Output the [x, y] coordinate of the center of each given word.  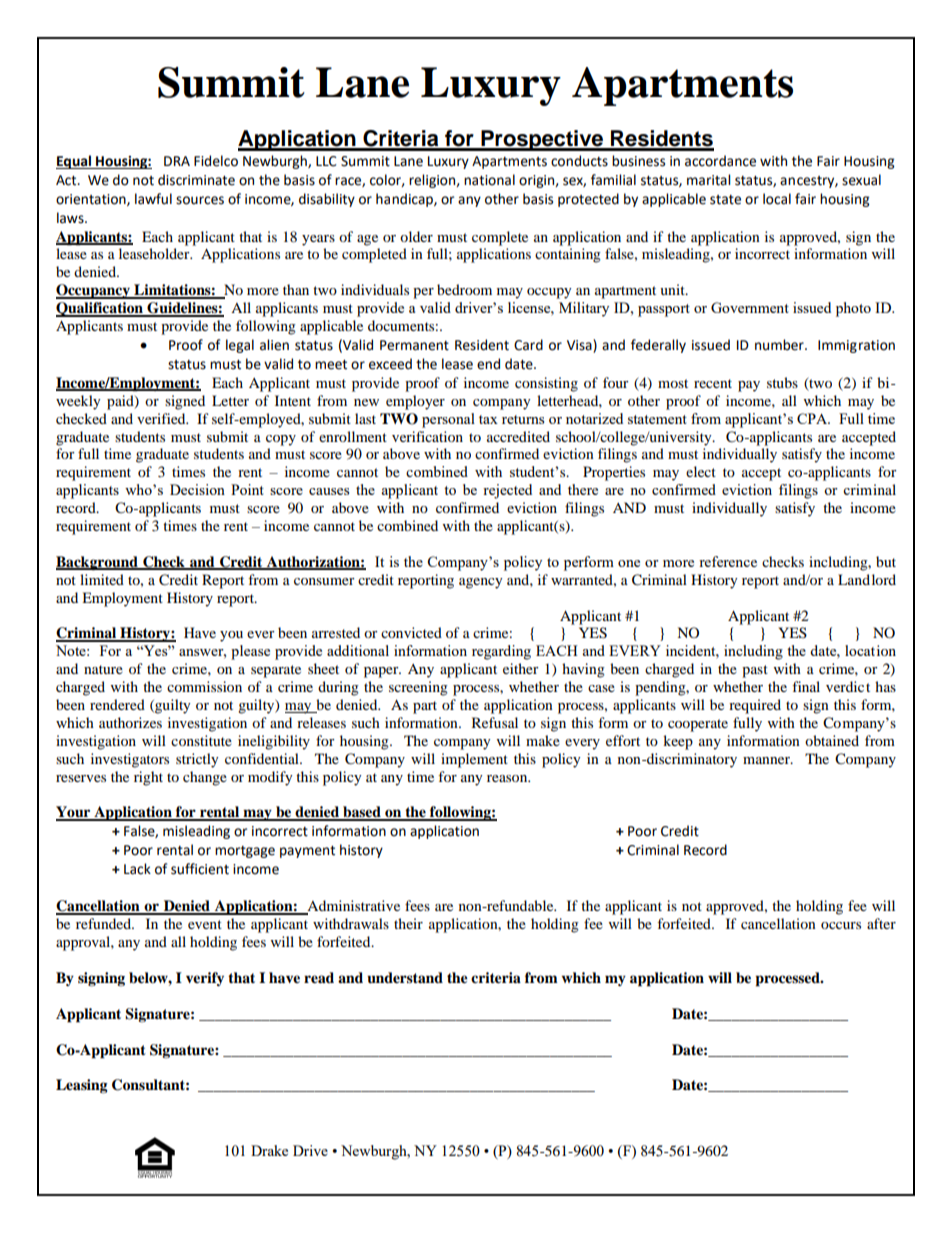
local [777, 199]
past [755, 671]
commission [204, 686]
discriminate [196, 180]
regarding [501, 652]
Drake [269, 1150]
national [489, 180]
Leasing [82, 1086]
